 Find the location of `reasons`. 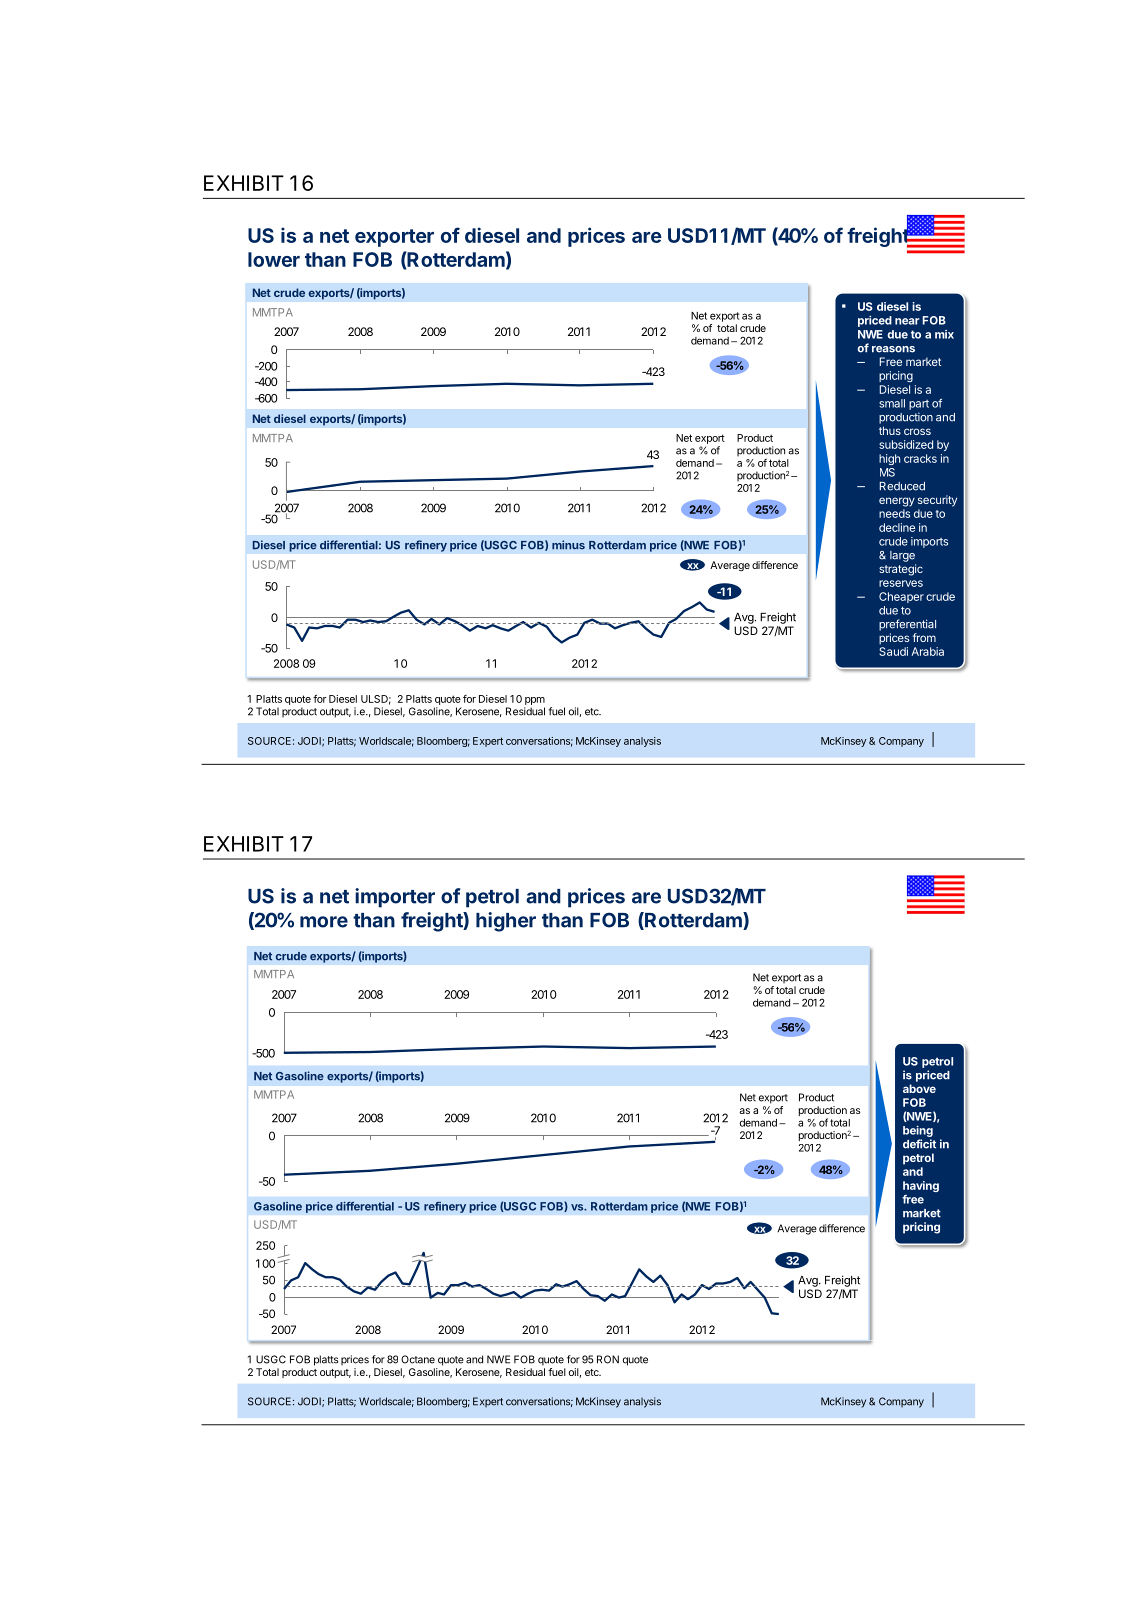

reasons is located at coordinates (893, 349).
